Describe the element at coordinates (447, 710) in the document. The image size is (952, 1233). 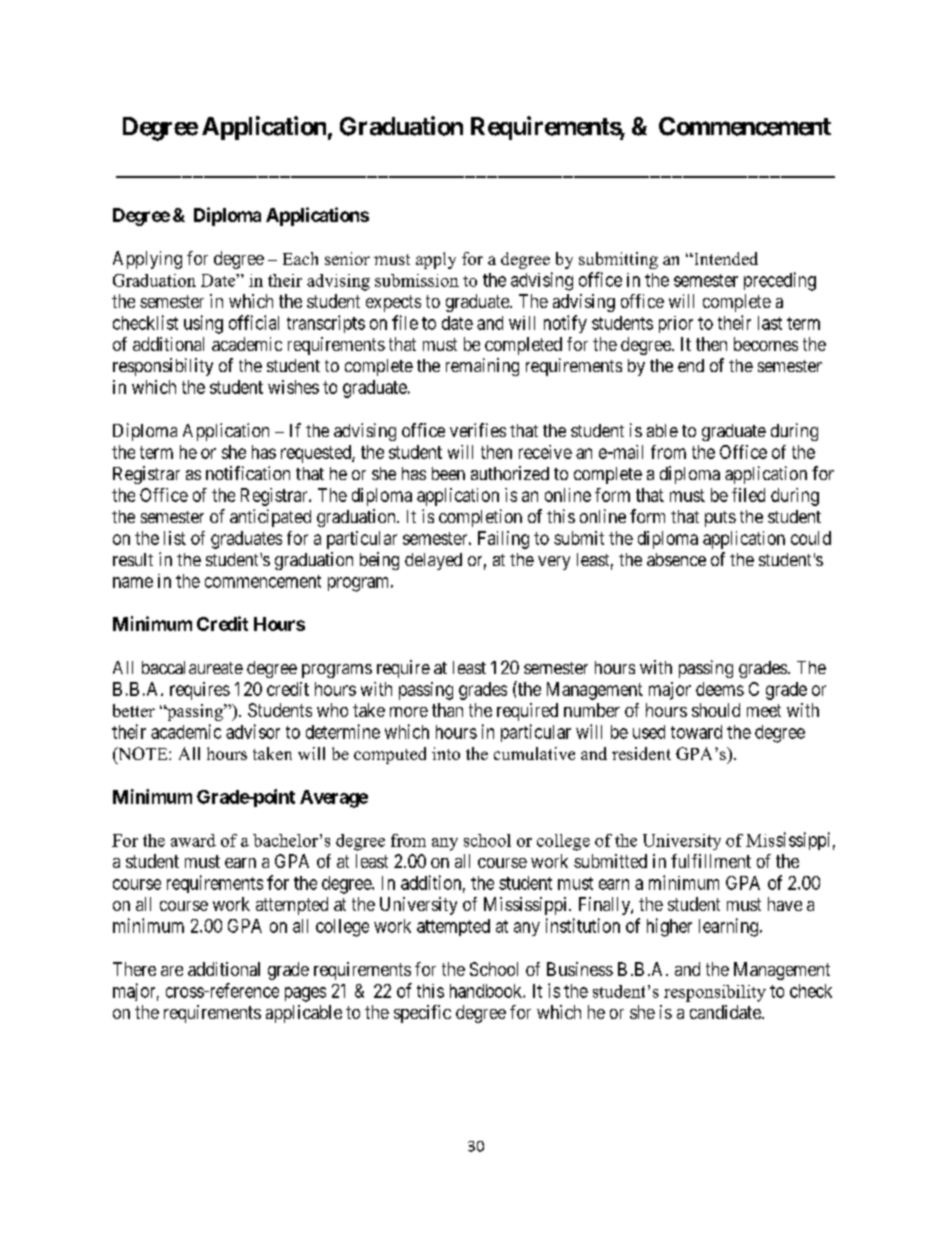
I see `than` at that location.
